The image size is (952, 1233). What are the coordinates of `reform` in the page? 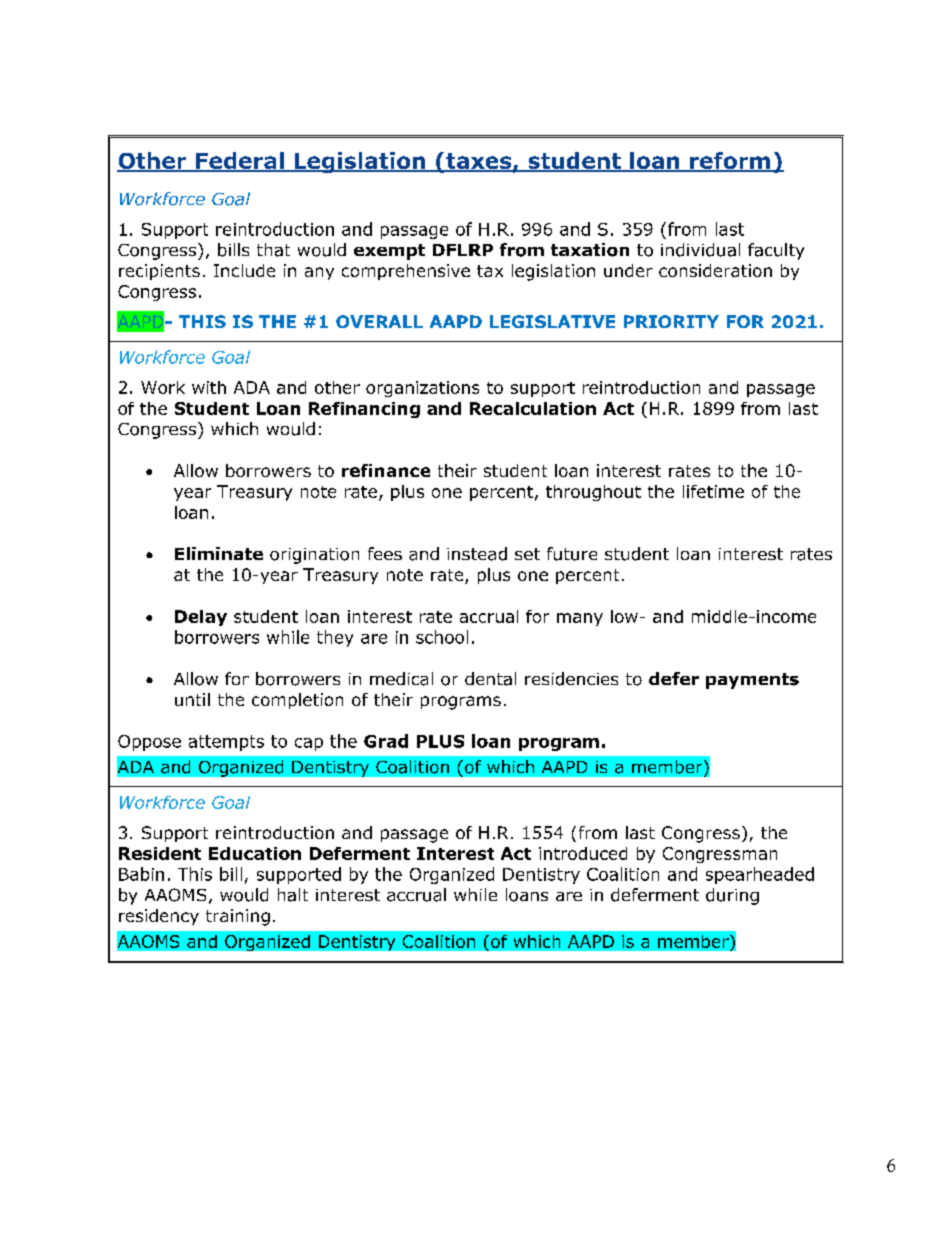 It's located at (730, 162).
